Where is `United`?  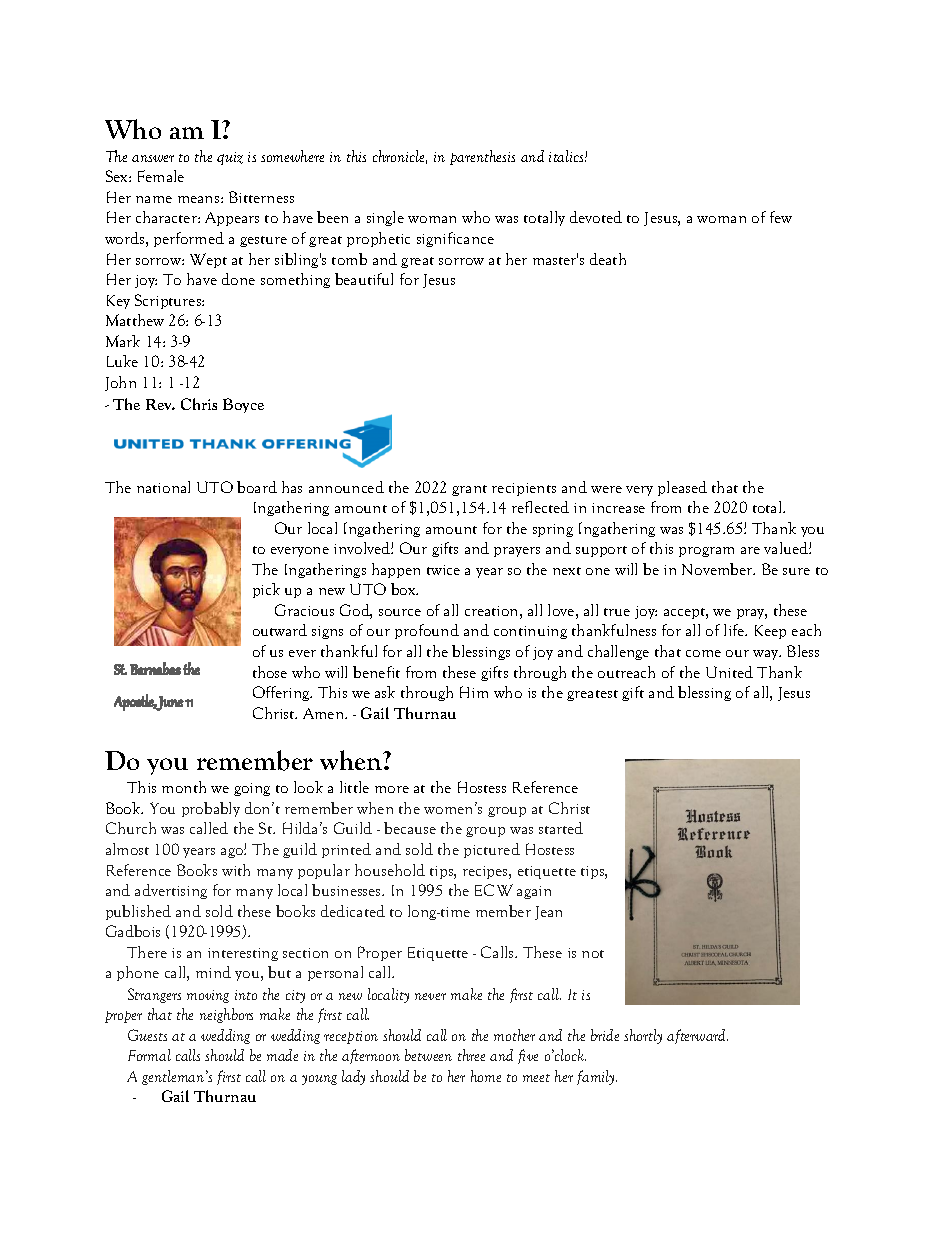 United is located at coordinates (729, 672).
